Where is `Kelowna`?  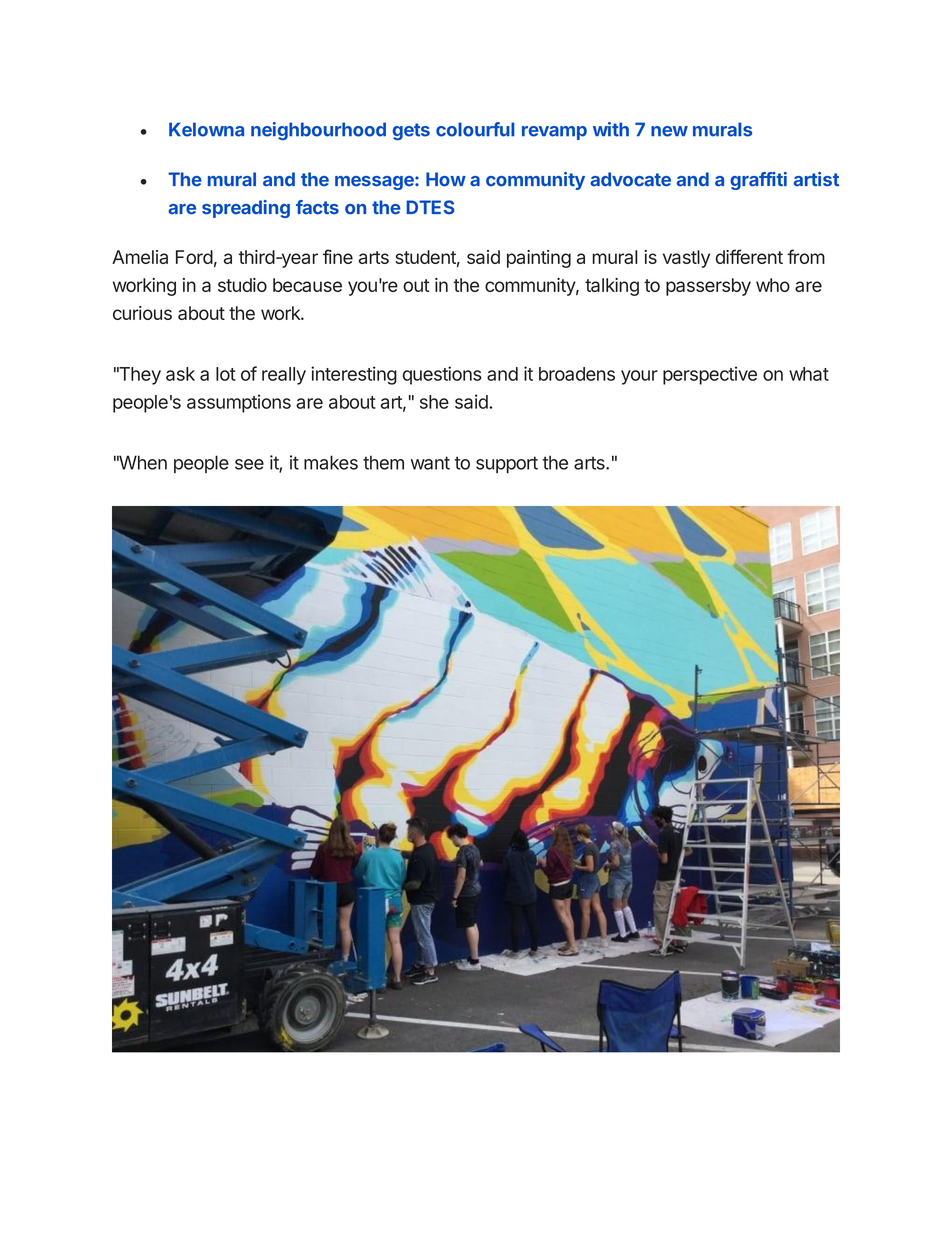 Kelowna is located at coordinates (206, 129).
